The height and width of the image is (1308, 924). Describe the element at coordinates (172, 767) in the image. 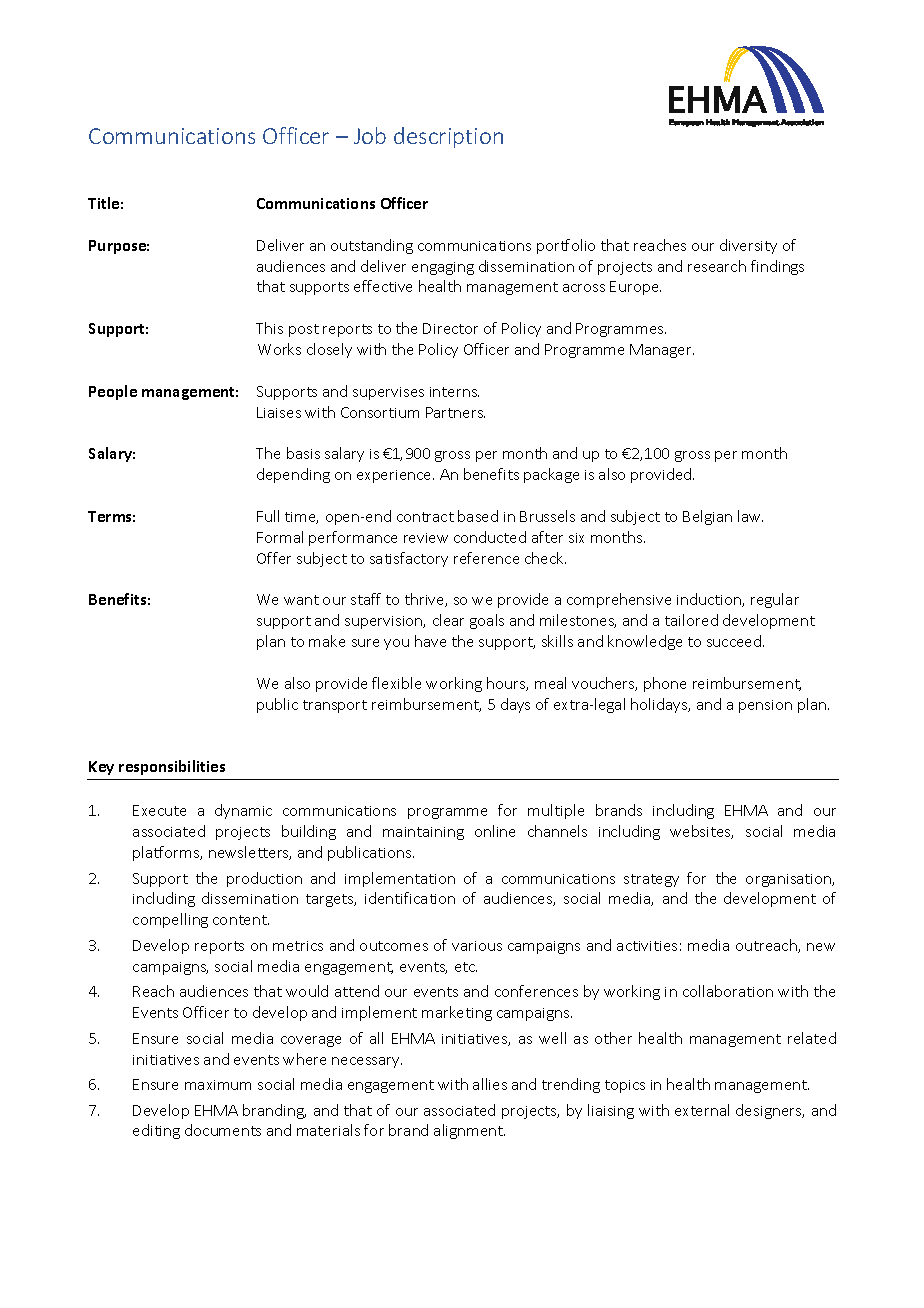

I see `responsibilities` at that location.
